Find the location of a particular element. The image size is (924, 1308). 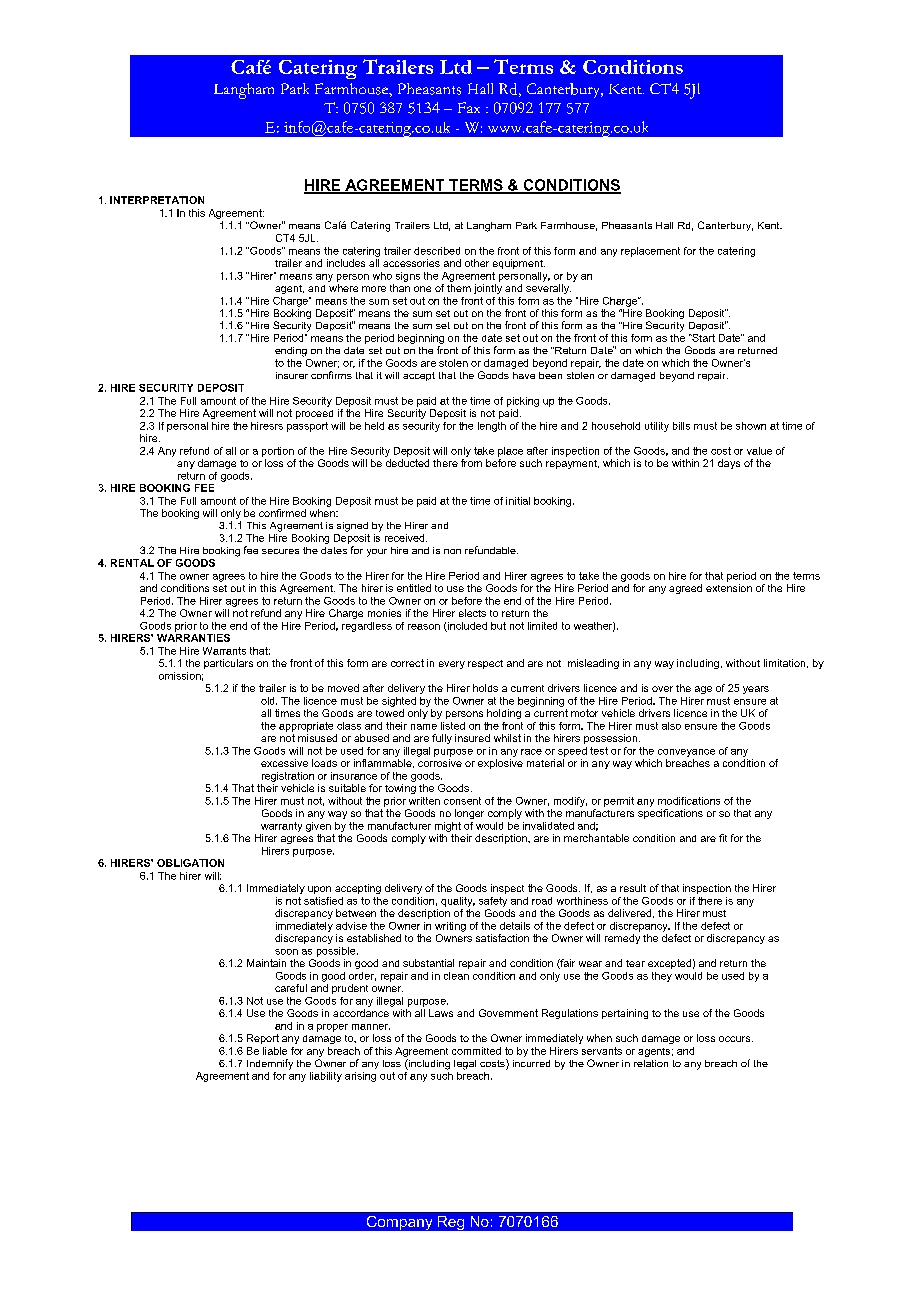

equipment is located at coordinates (519, 264).
